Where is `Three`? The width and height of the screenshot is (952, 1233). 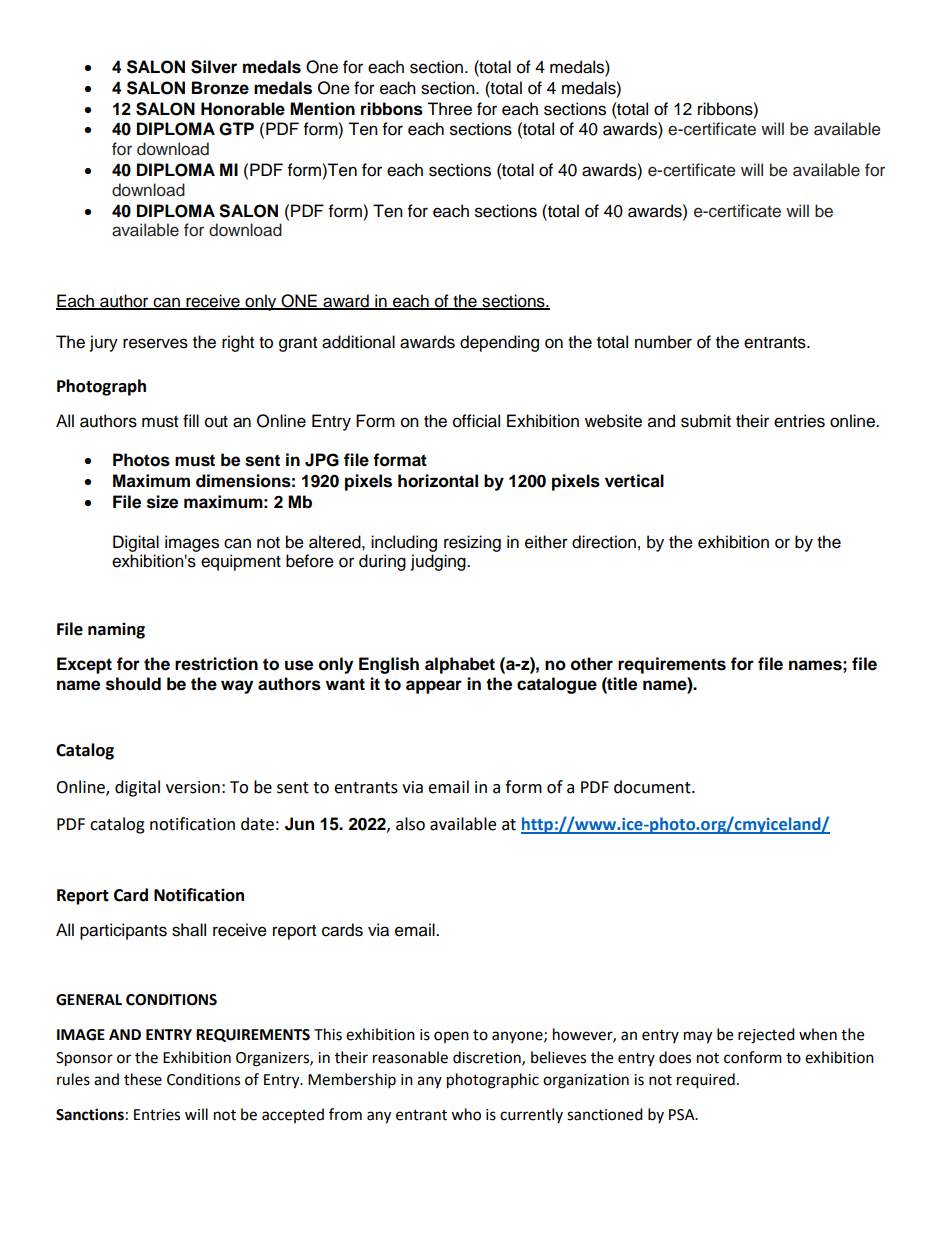 Three is located at coordinates (449, 109).
